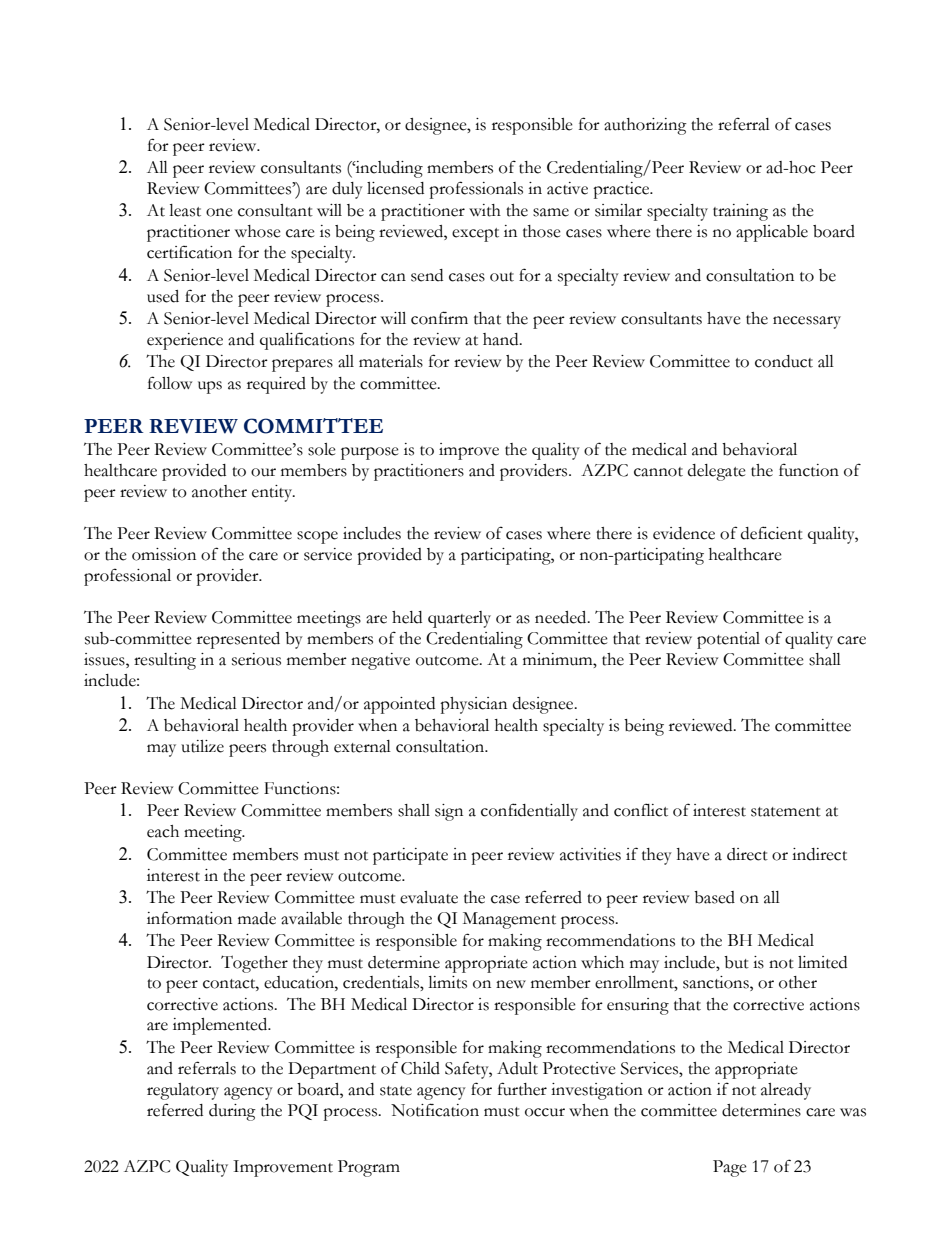 This image has height=1233, width=952. I want to click on quarterly, so click(459, 619).
